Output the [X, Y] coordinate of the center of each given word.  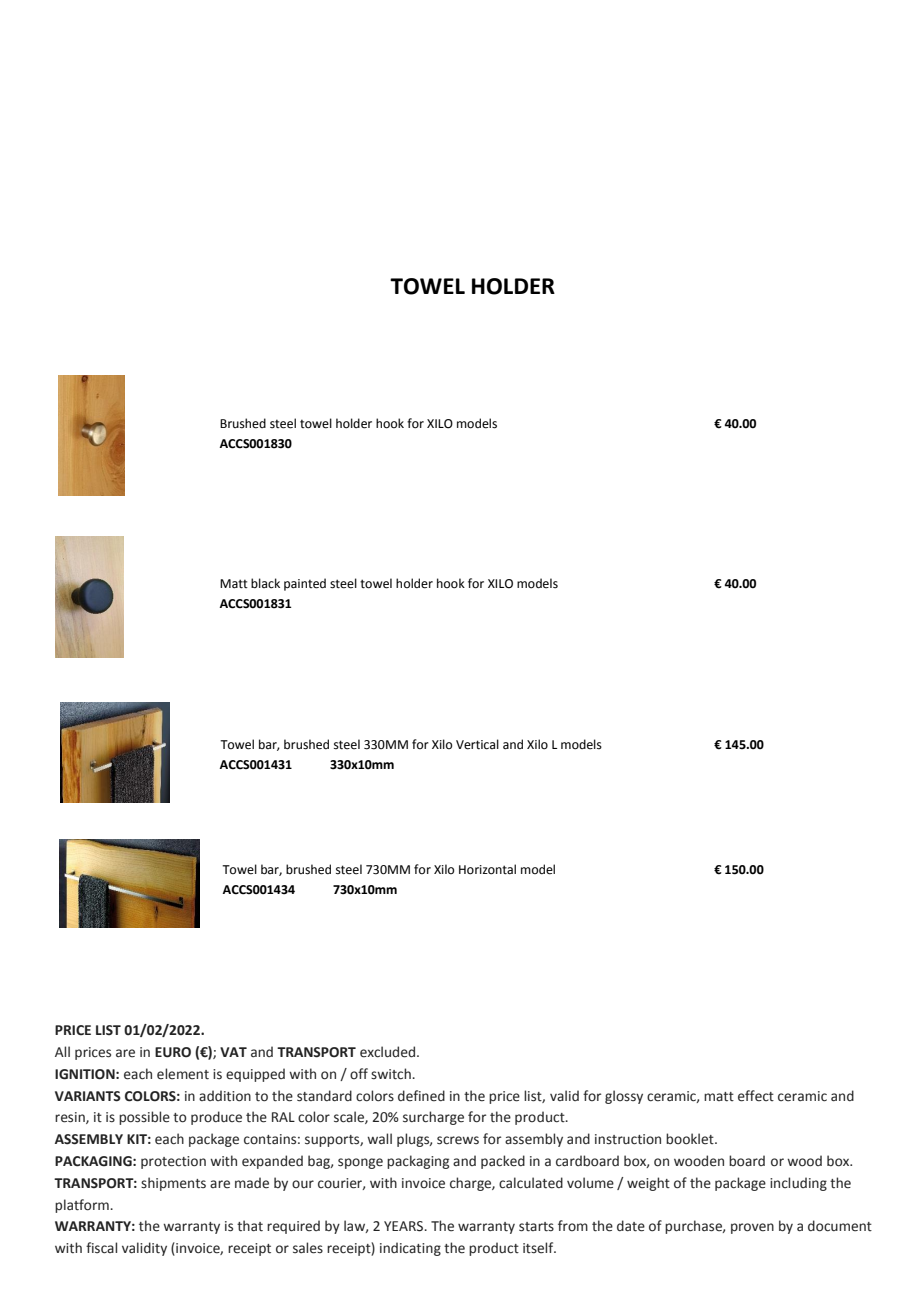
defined [421, 1096]
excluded [389, 1052]
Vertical [477, 744]
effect [756, 1096]
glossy [624, 1097]
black [265, 583]
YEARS [405, 1226]
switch [392, 1074]
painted [305, 584]
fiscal [101, 1248]
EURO [173, 1052]
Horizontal [487, 869]
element [183, 1074]
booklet [691, 1139]
